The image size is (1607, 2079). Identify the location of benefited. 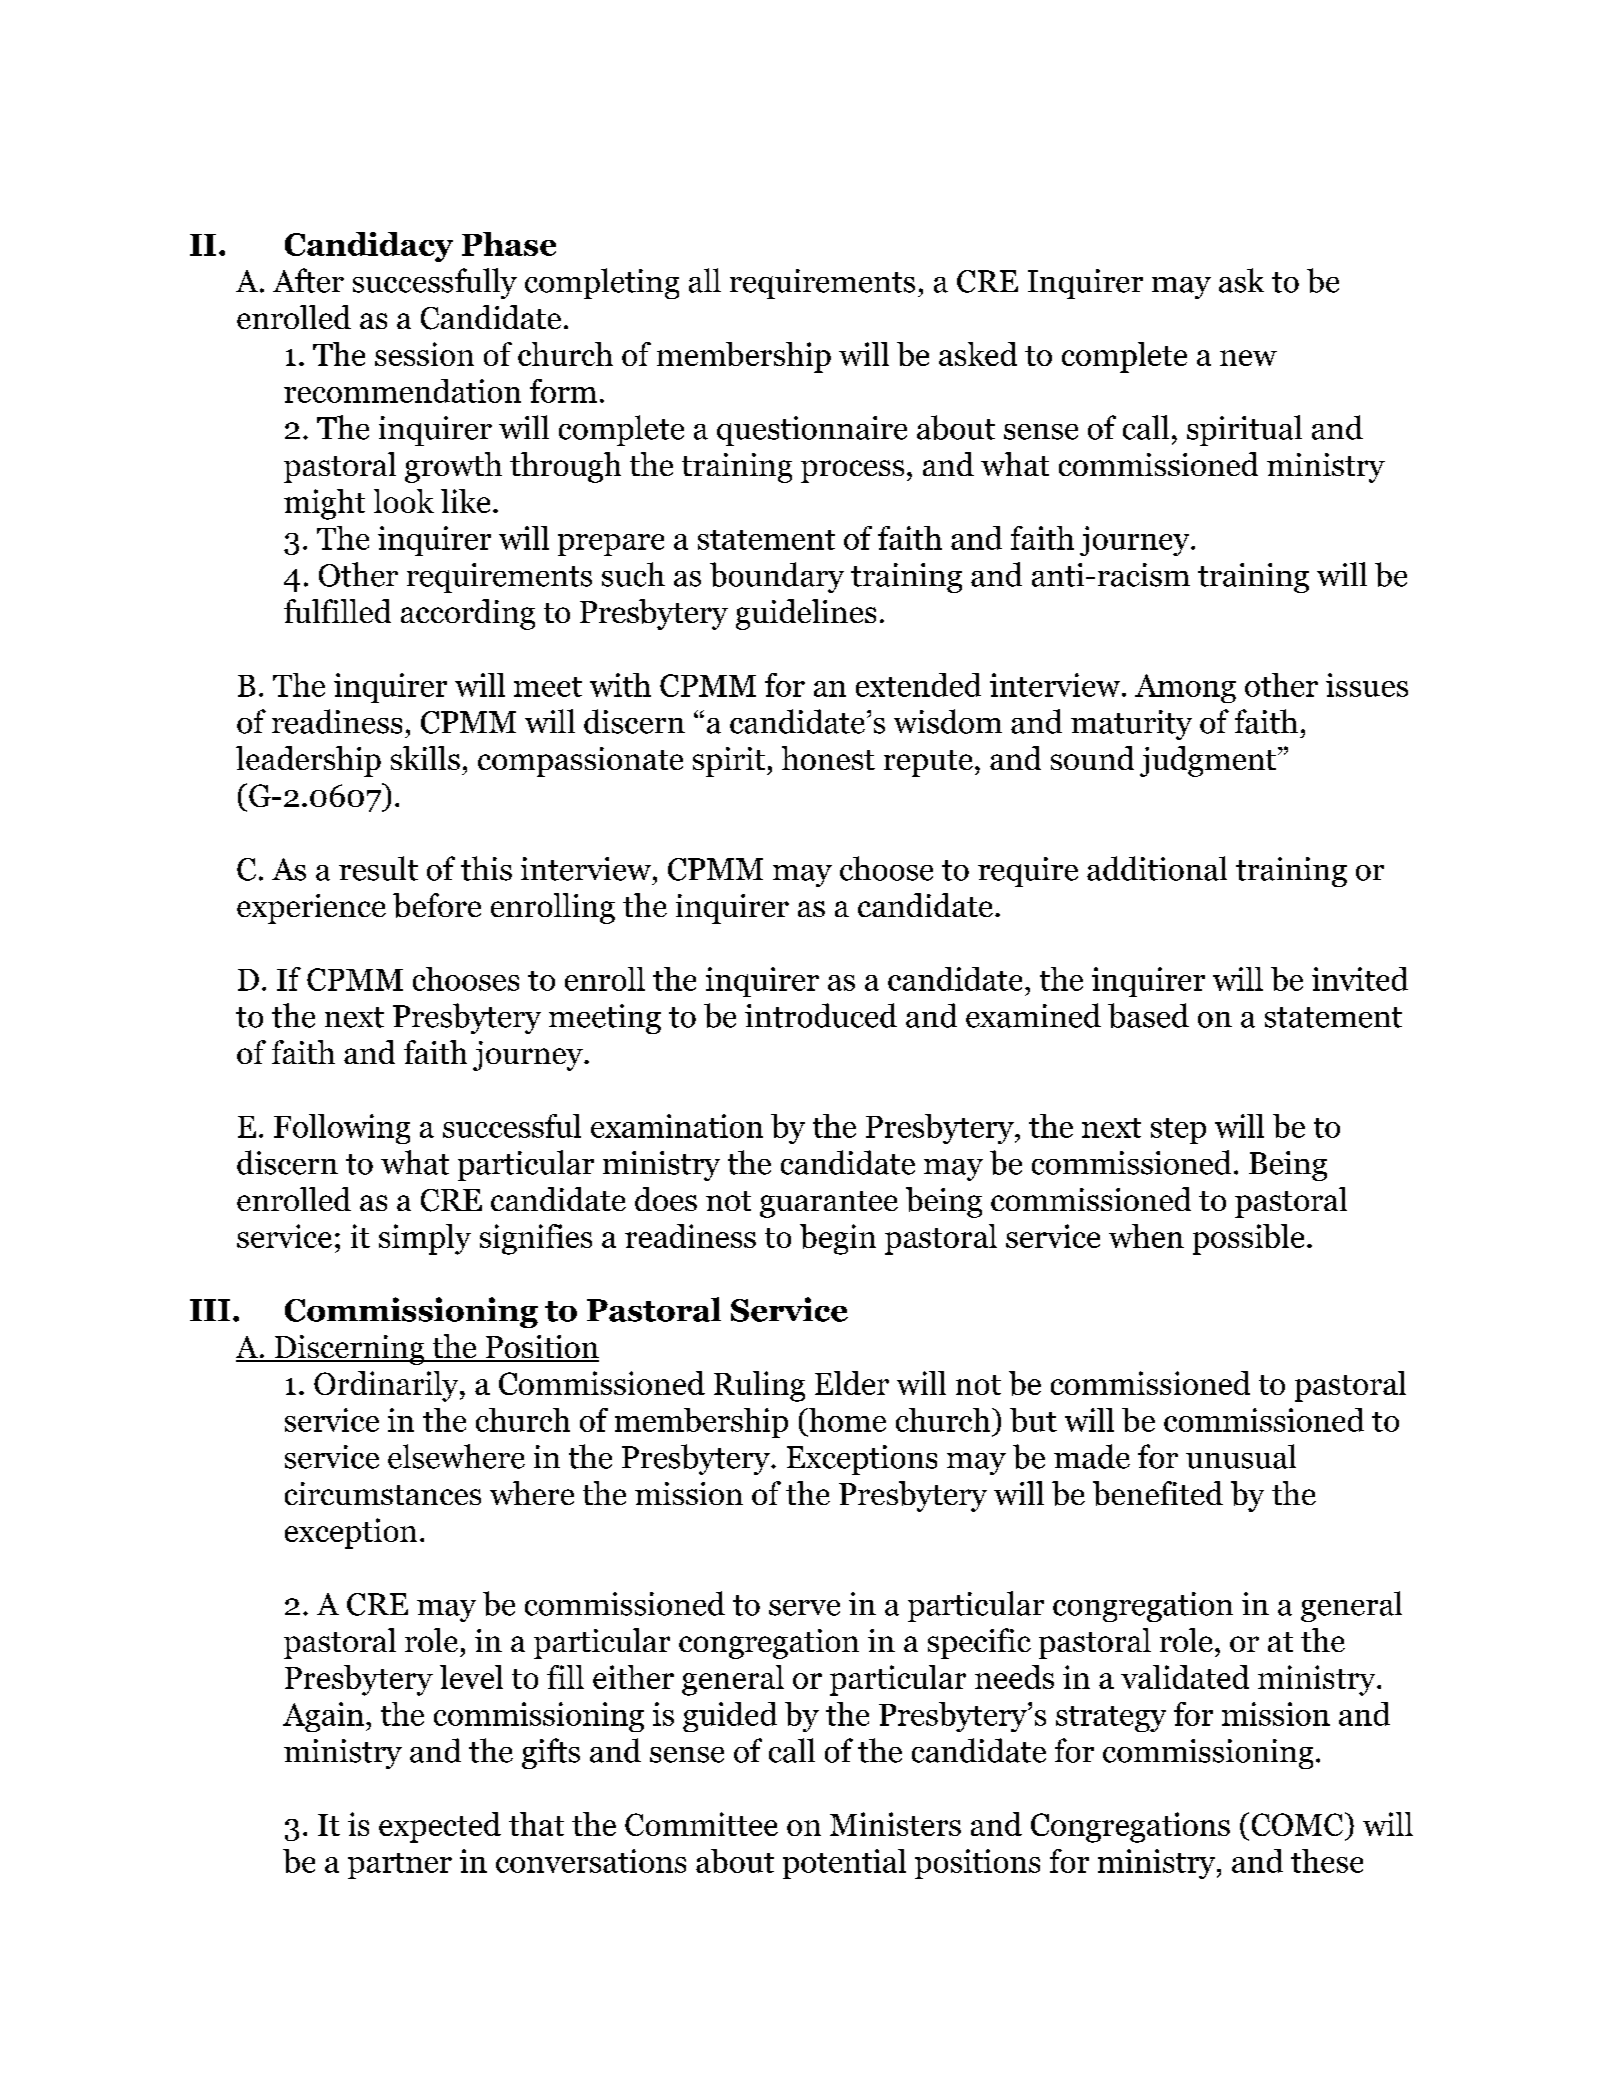
(1158, 1493).
